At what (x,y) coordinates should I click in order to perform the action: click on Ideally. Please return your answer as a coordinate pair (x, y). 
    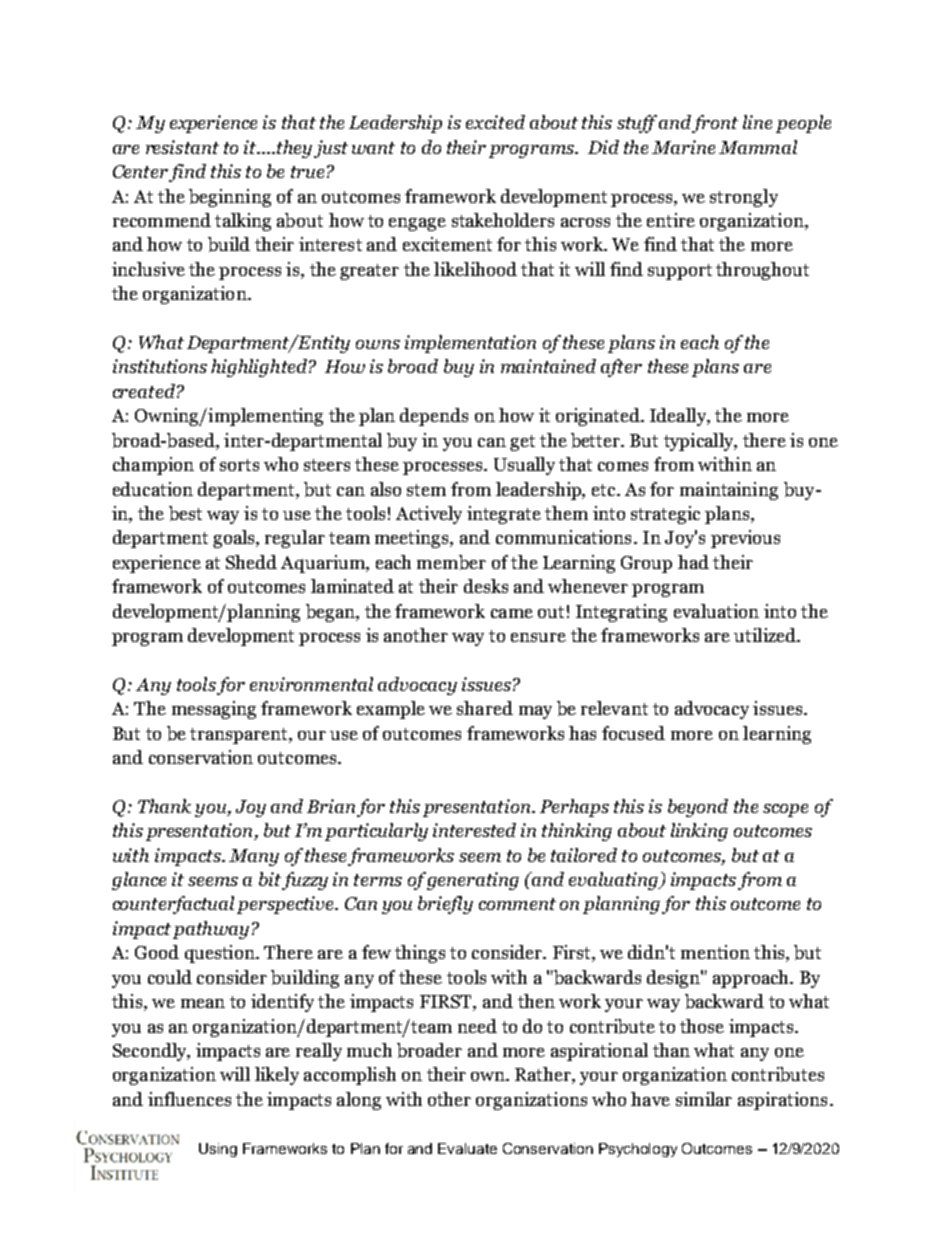
    Looking at the image, I should click on (679, 417).
